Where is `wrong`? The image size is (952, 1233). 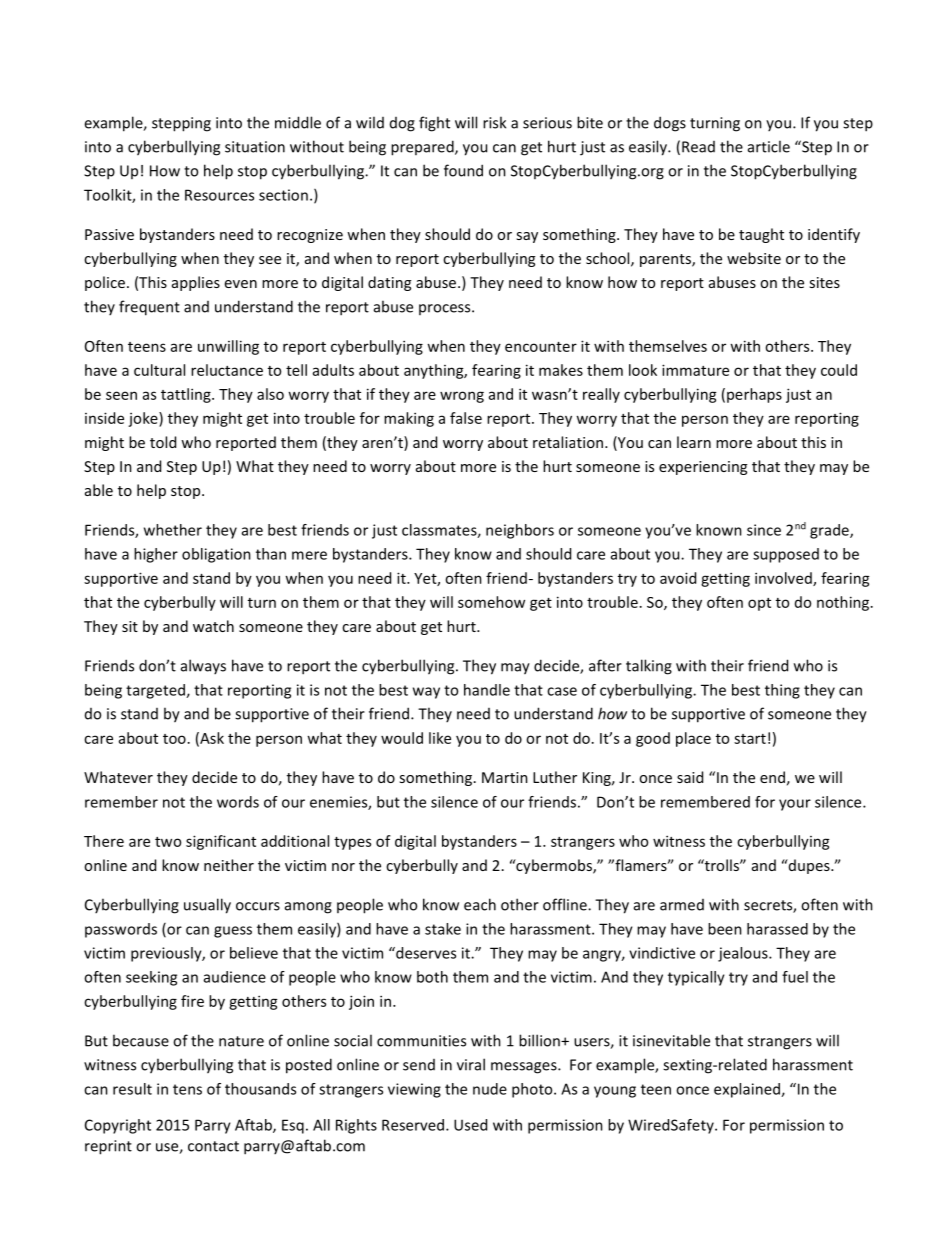
wrong is located at coordinates (462, 397).
